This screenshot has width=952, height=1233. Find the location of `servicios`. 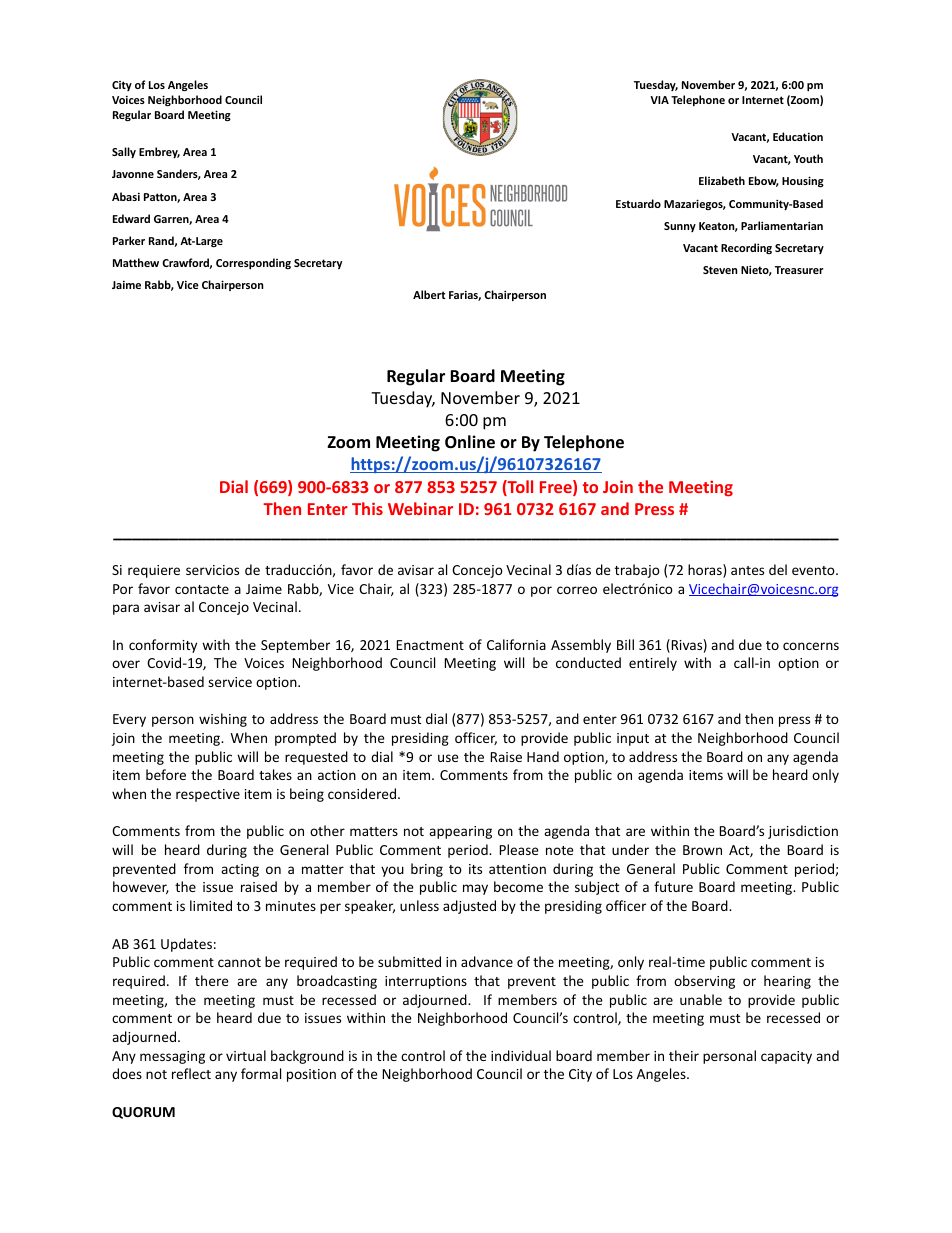

servicios is located at coordinates (212, 570).
